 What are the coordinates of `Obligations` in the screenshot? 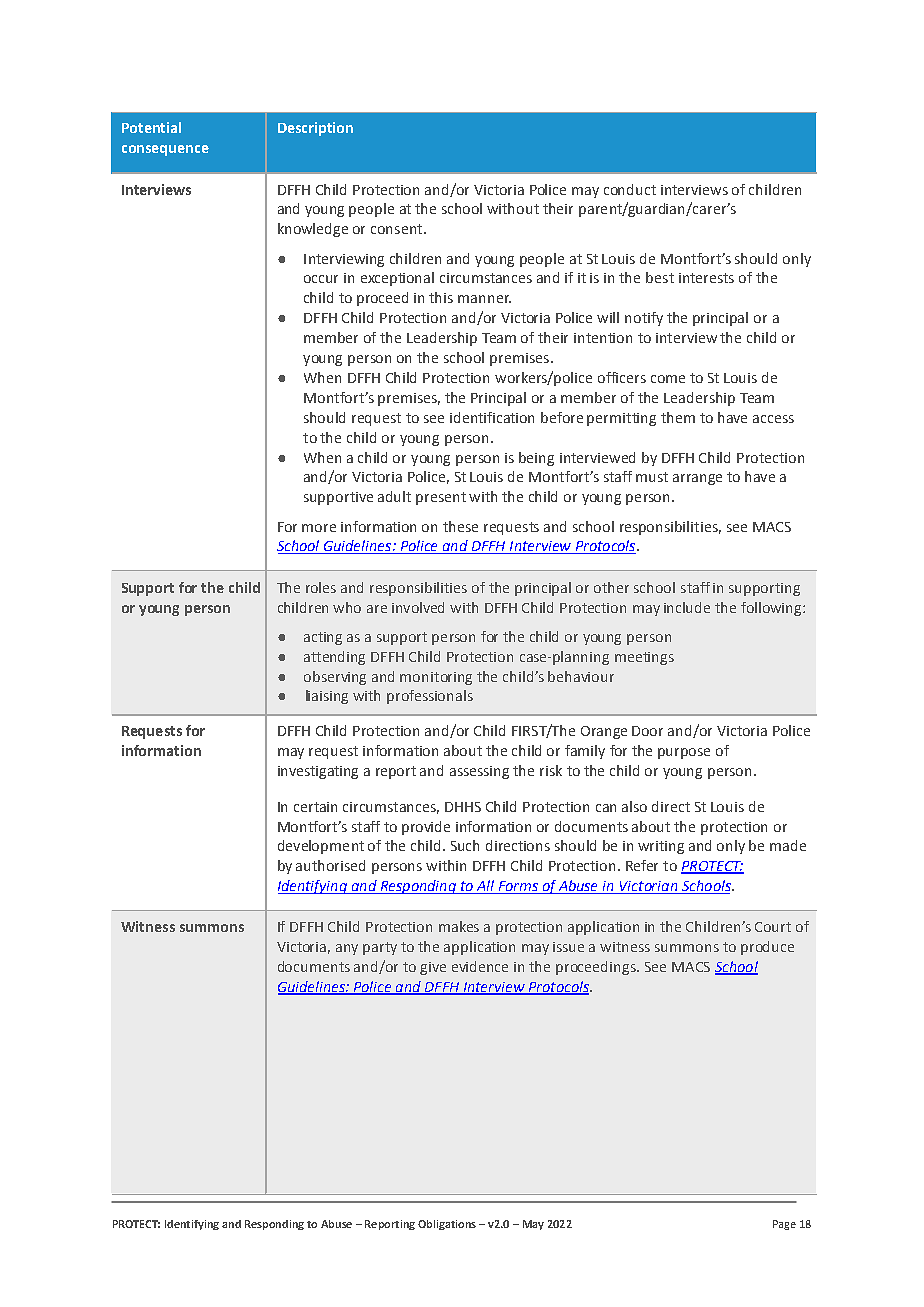 It's located at (447, 1225).
